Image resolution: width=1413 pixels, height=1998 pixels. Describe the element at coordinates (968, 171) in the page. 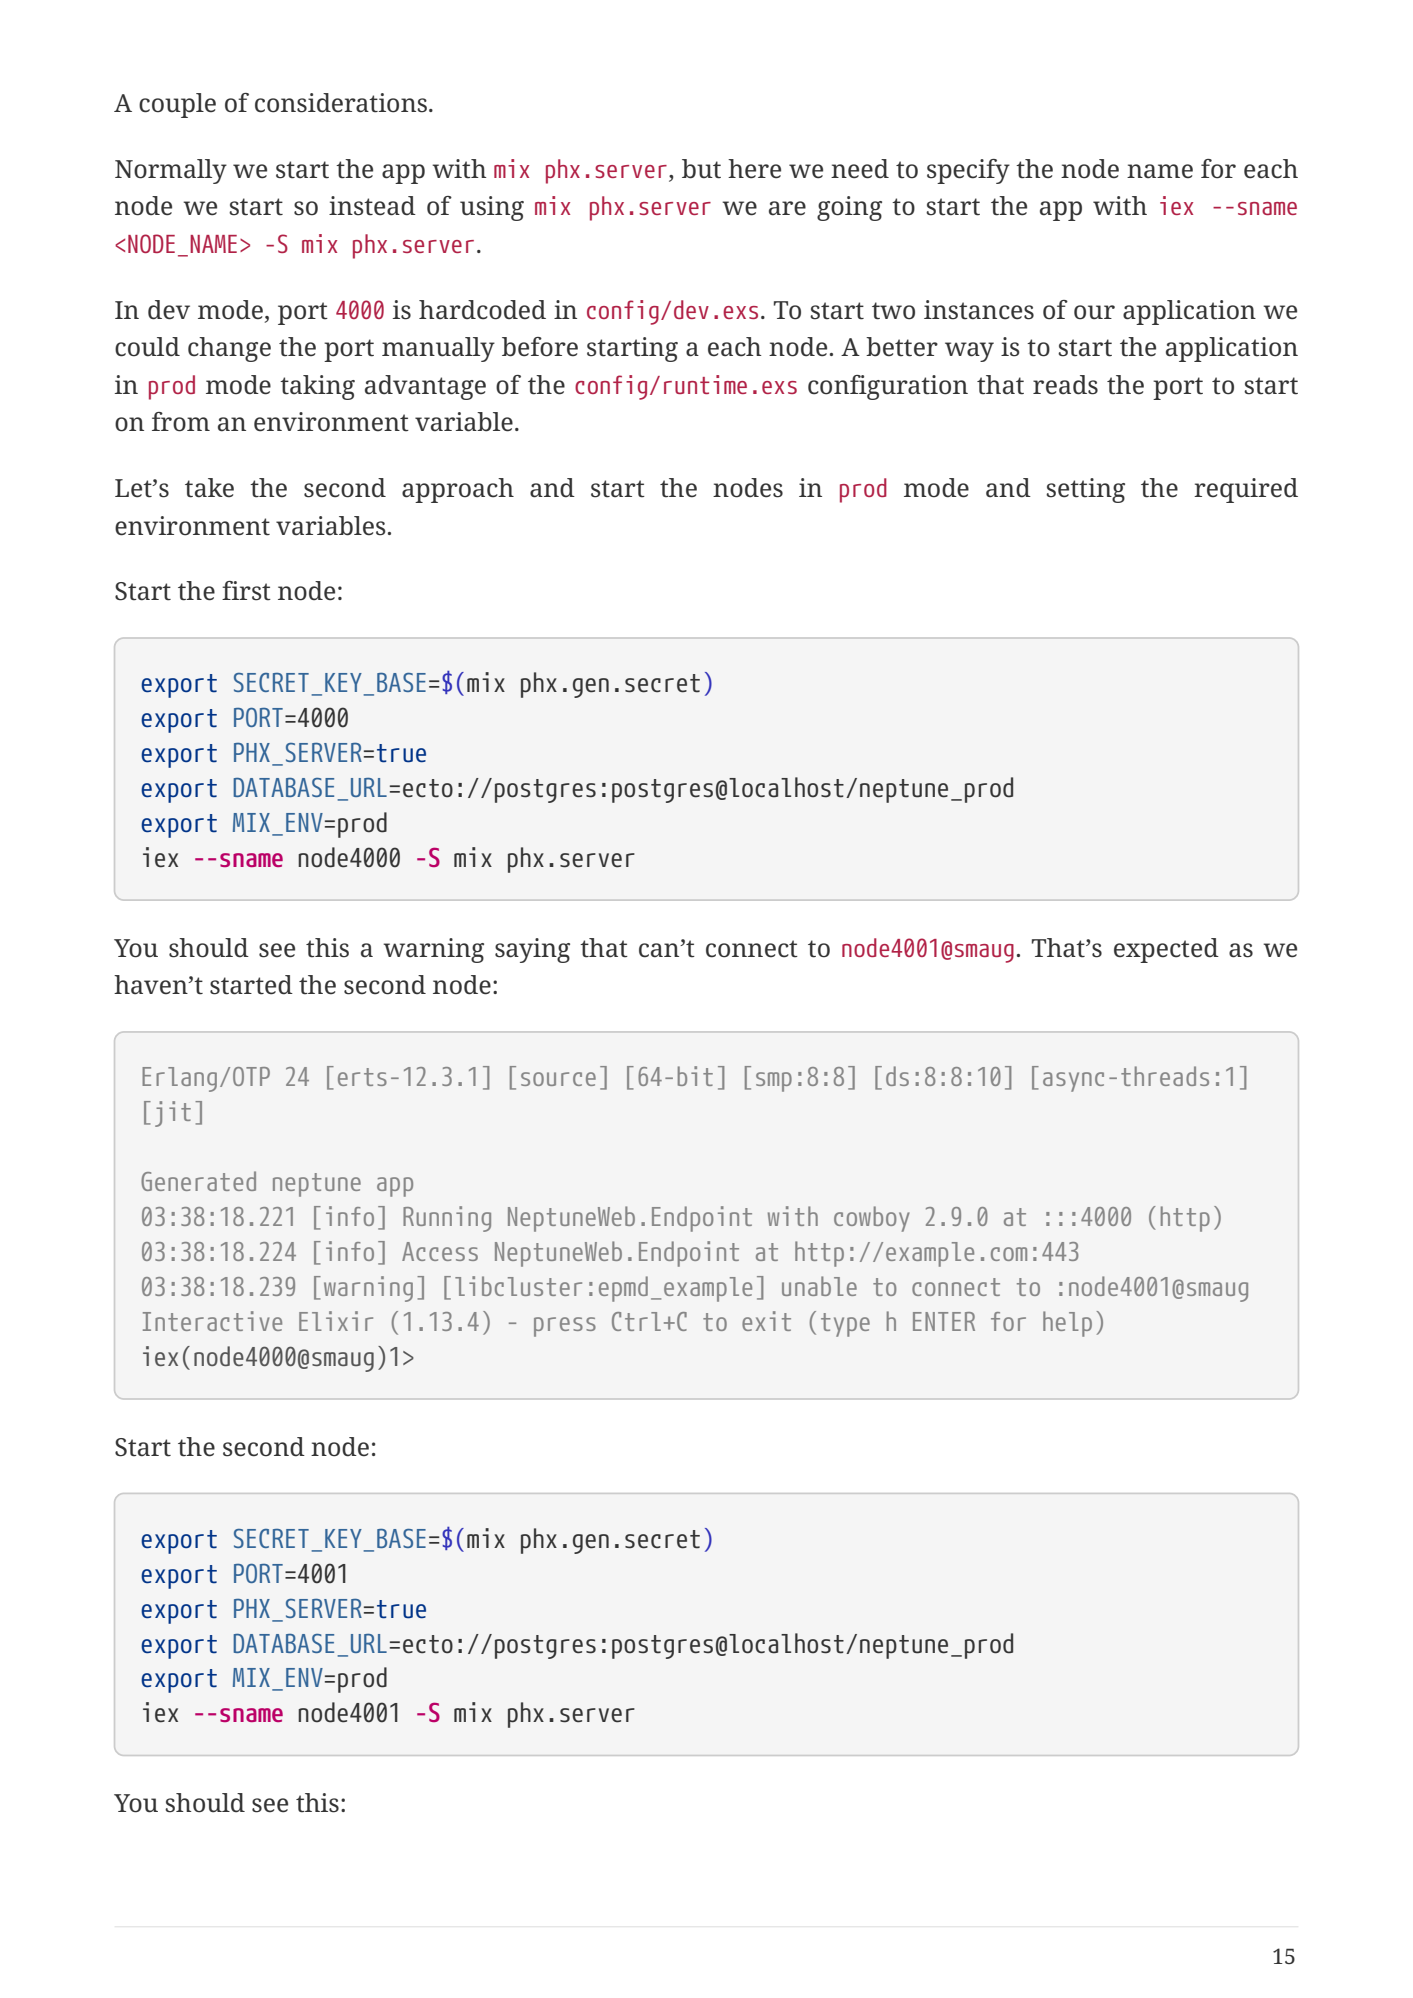

I see `specify` at that location.
